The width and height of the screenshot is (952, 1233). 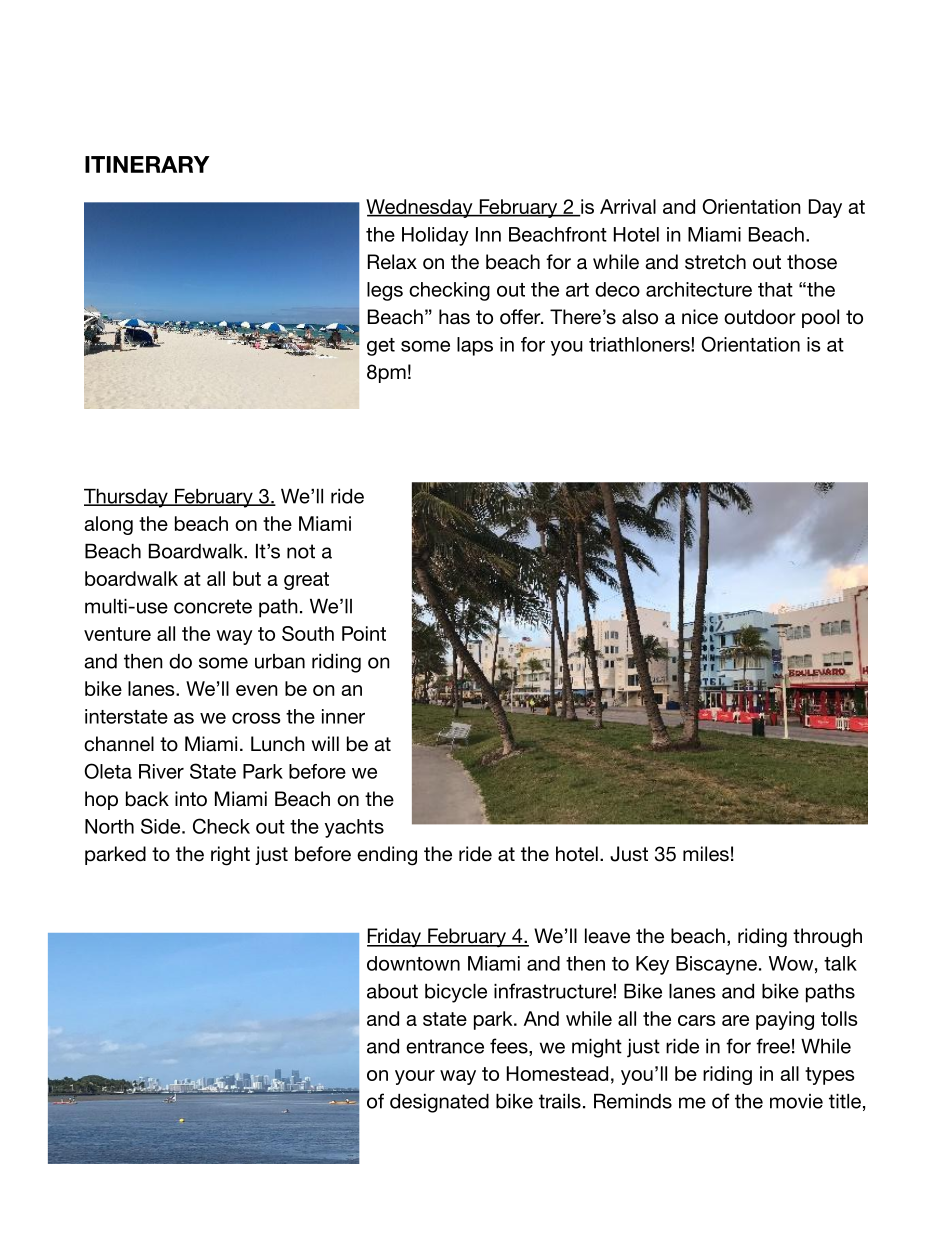 What do you see at coordinates (213, 606) in the screenshot?
I see `concrete` at bounding box center [213, 606].
